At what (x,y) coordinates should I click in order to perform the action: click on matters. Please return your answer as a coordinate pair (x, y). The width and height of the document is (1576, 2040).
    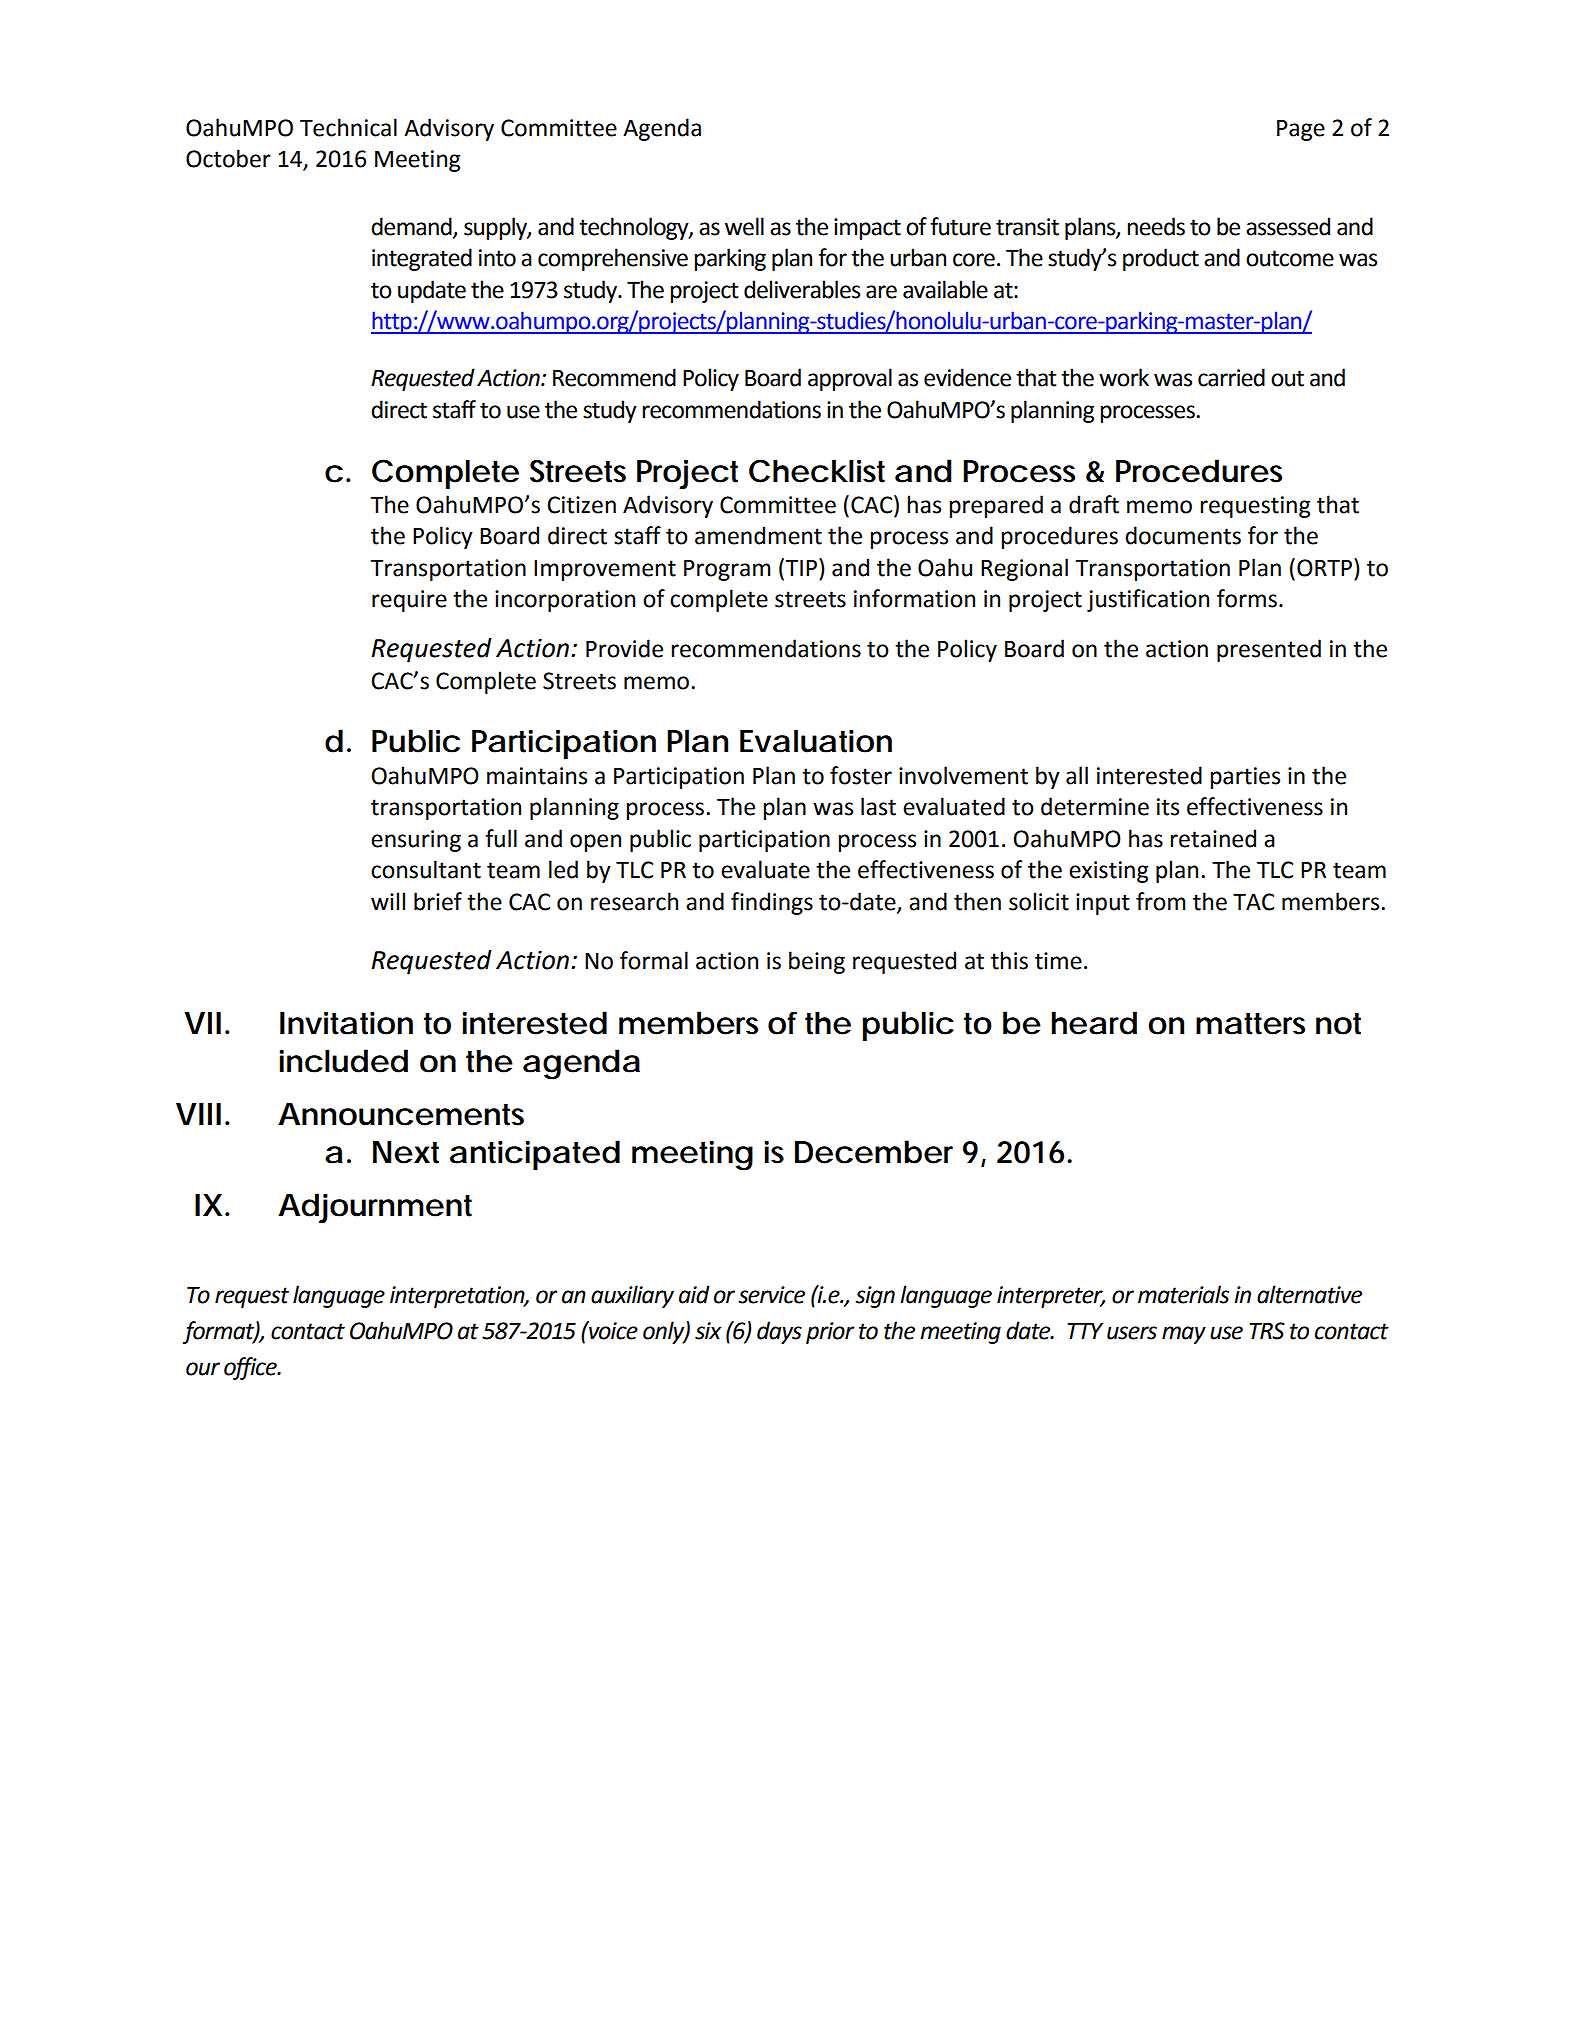
    Looking at the image, I should click on (1250, 1024).
